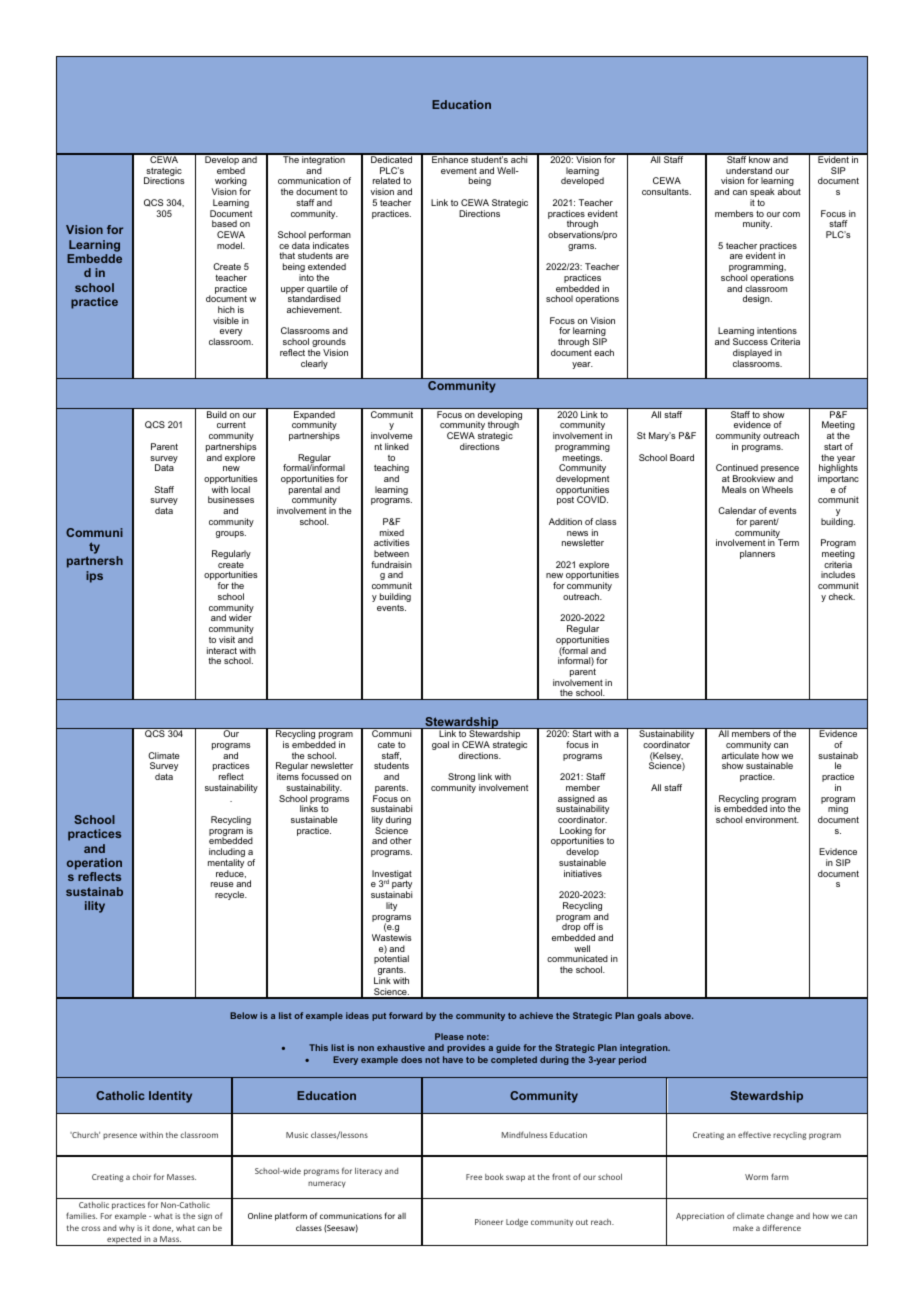 This screenshot has width=924, height=1308. I want to click on done, so click(162, 1228).
